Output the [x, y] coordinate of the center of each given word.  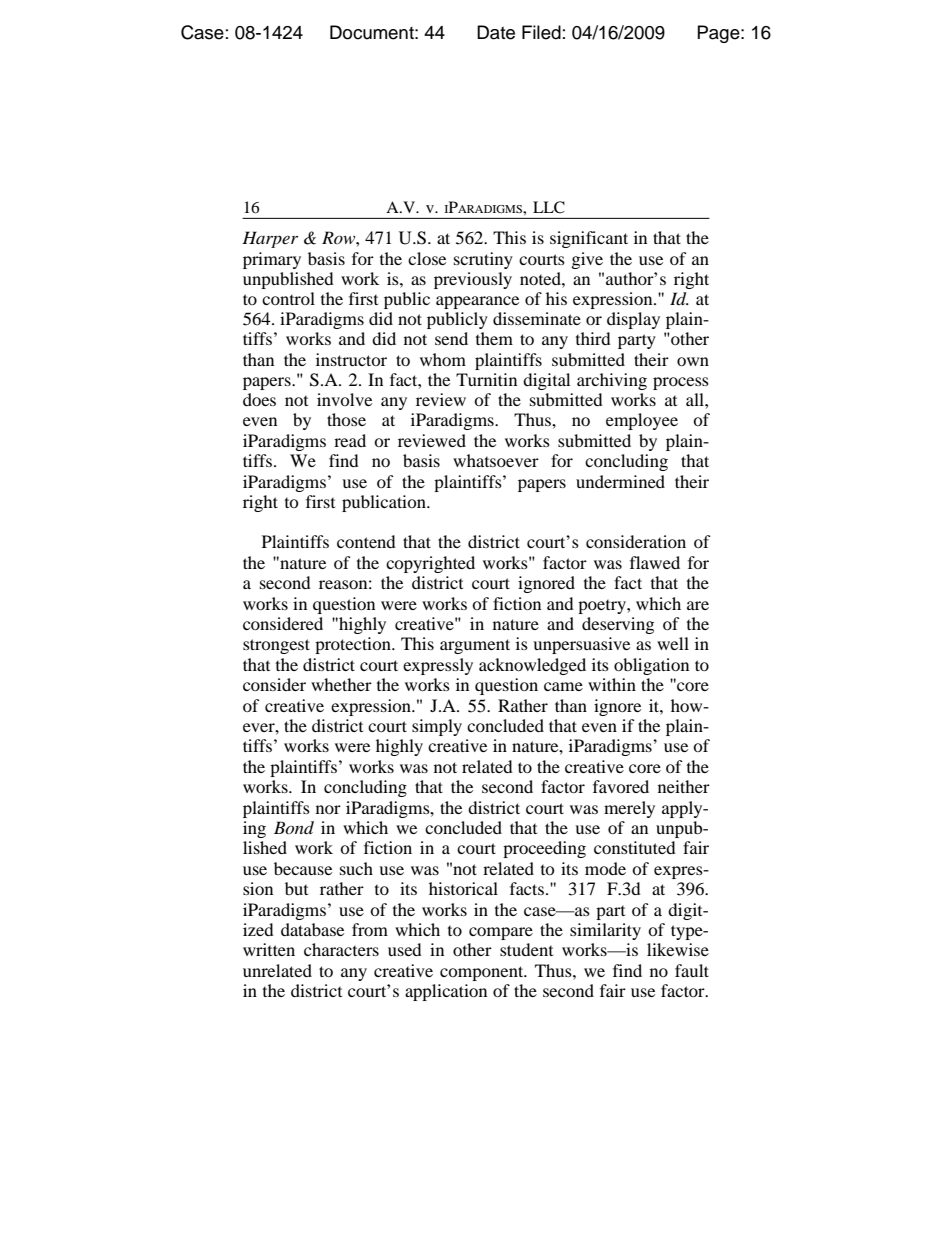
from [370, 929]
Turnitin [486, 379]
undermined [620, 481]
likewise [678, 949]
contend [366, 541]
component [483, 973]
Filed [541, 32]
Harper [270, 239]
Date [496, 32]
